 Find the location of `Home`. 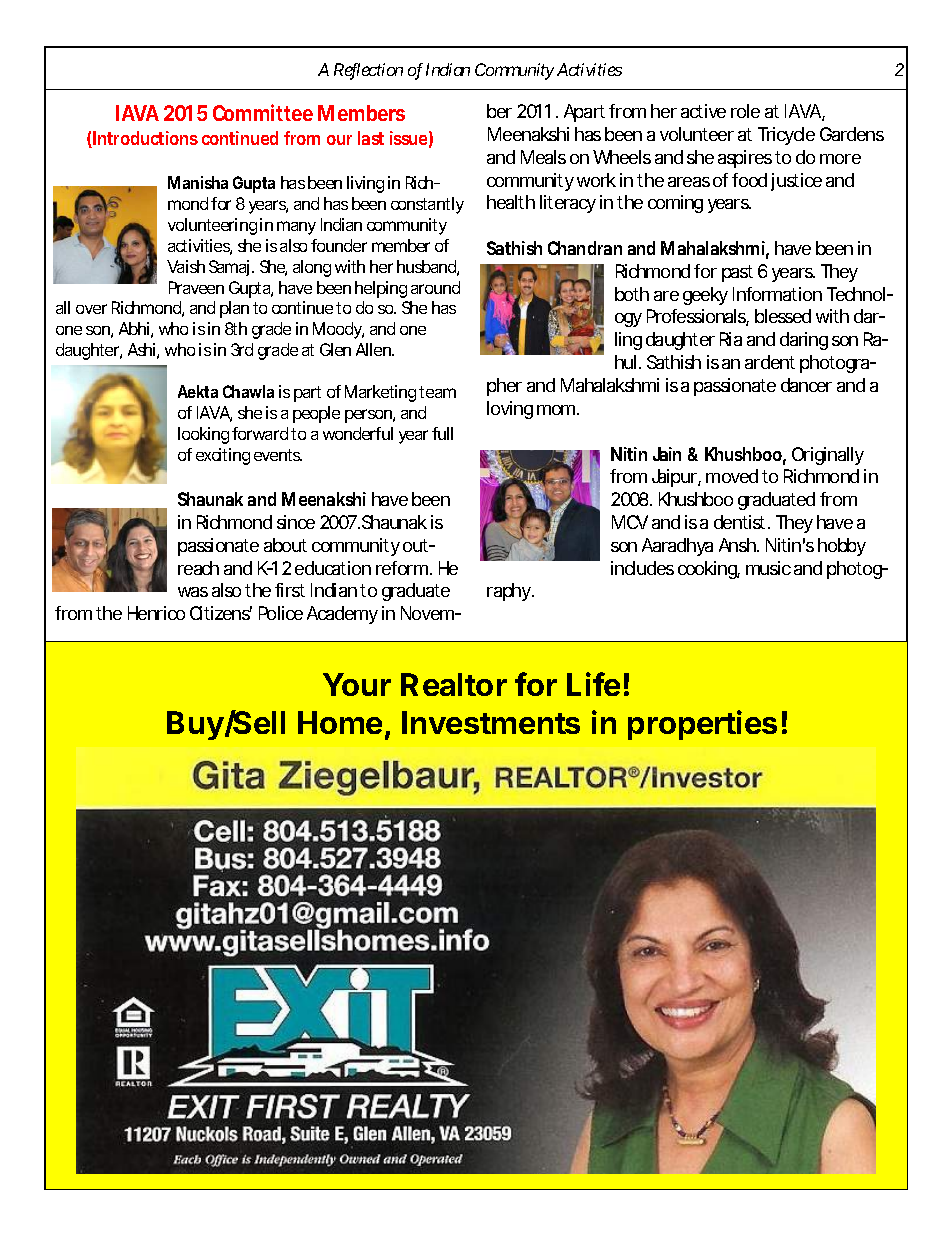

Home is located at coordinates (340, 722).
